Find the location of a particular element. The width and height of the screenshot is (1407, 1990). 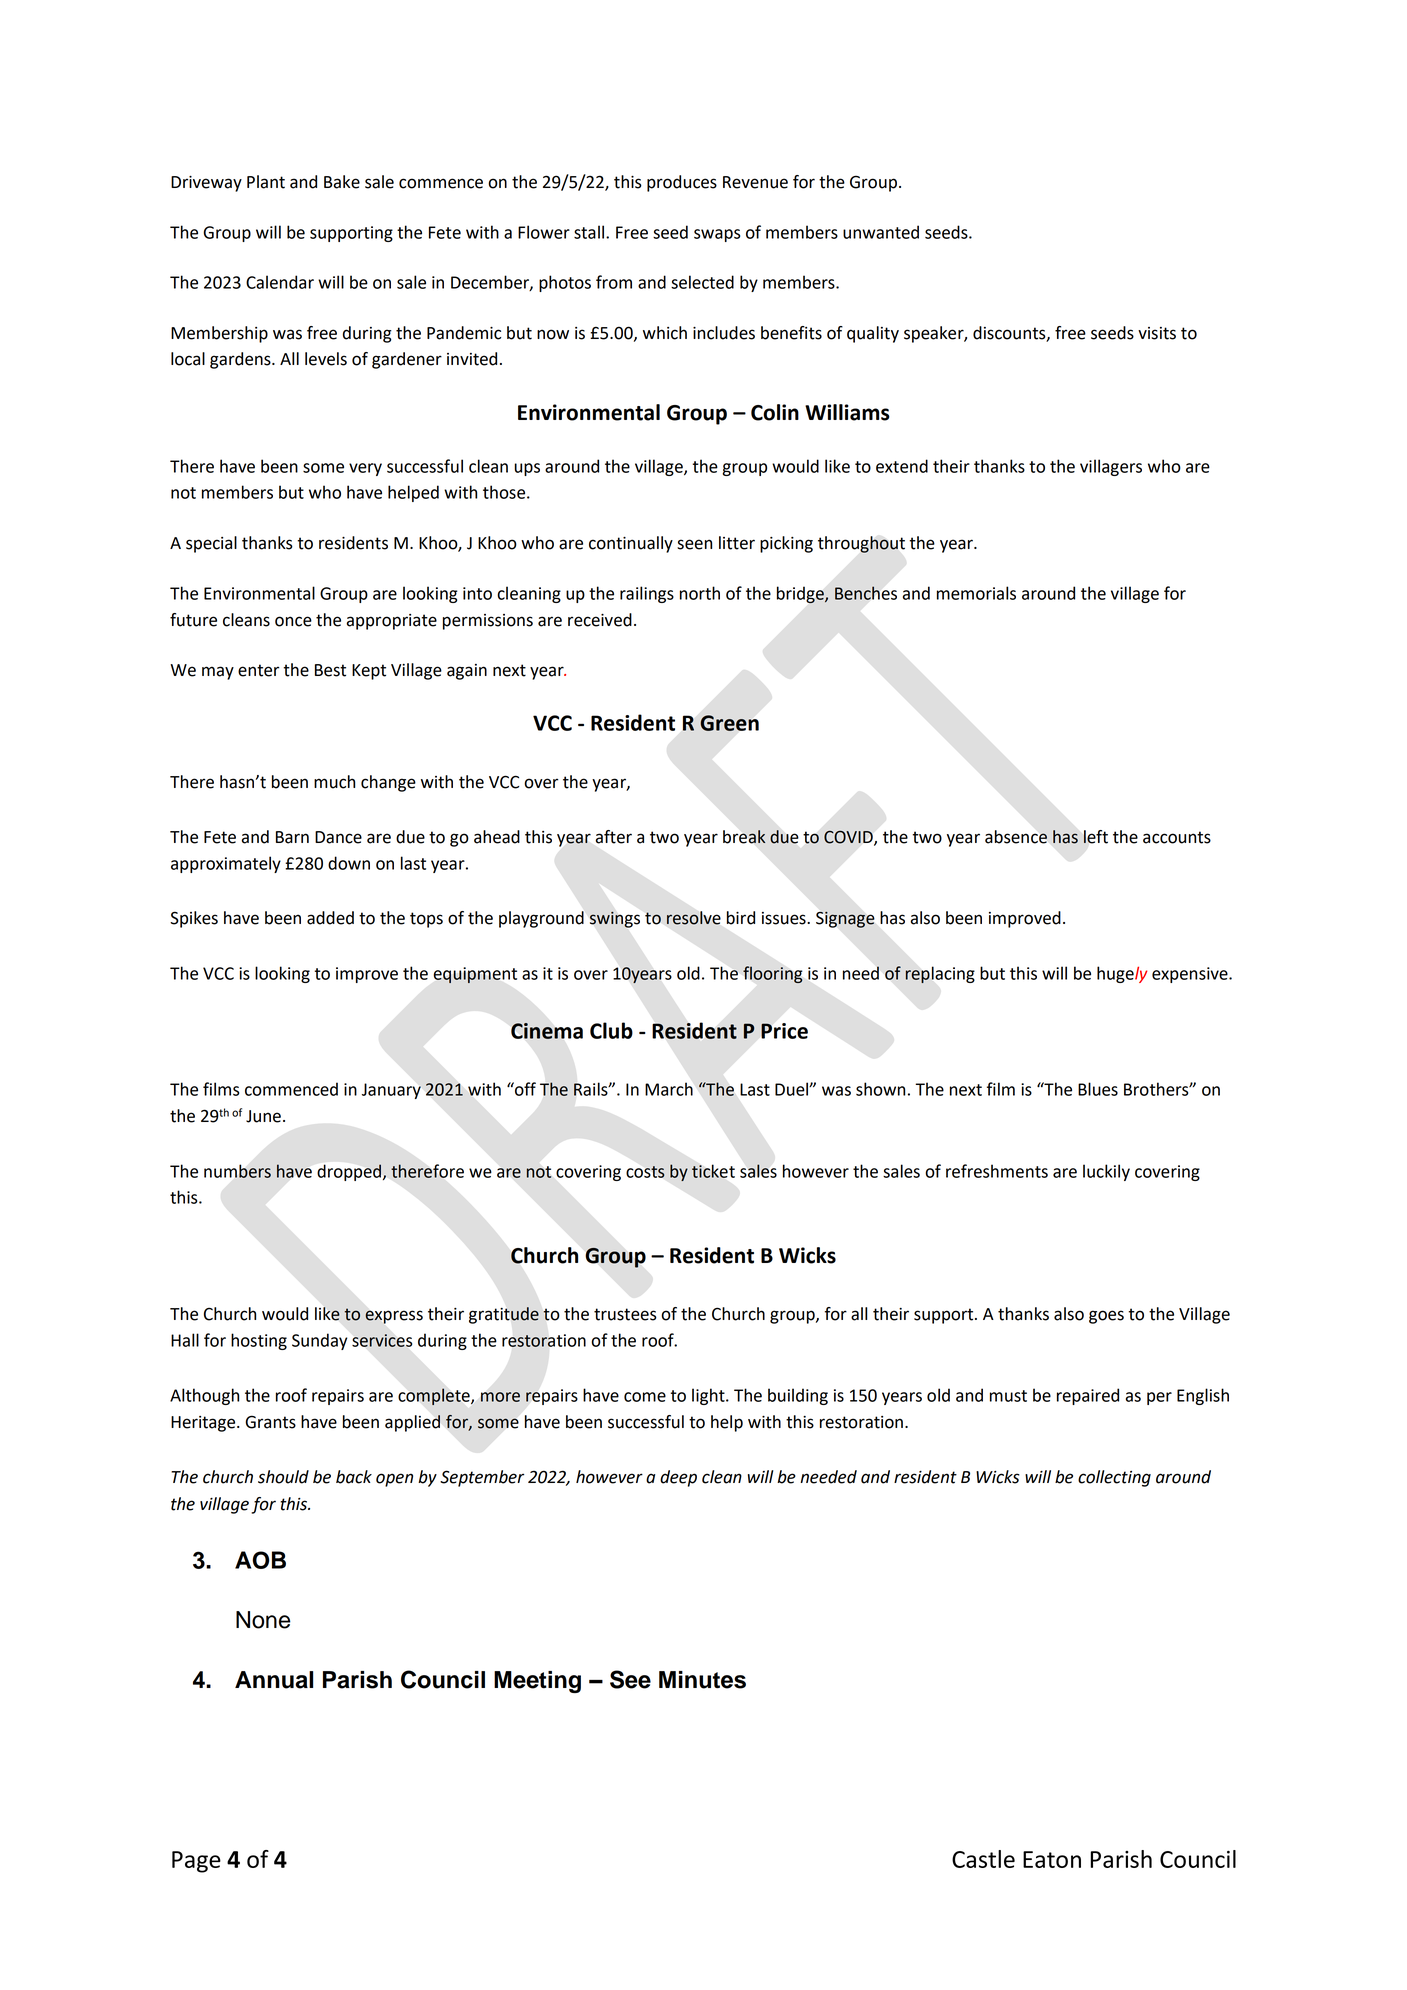

Grants is located at coordinates (270, 1422).
